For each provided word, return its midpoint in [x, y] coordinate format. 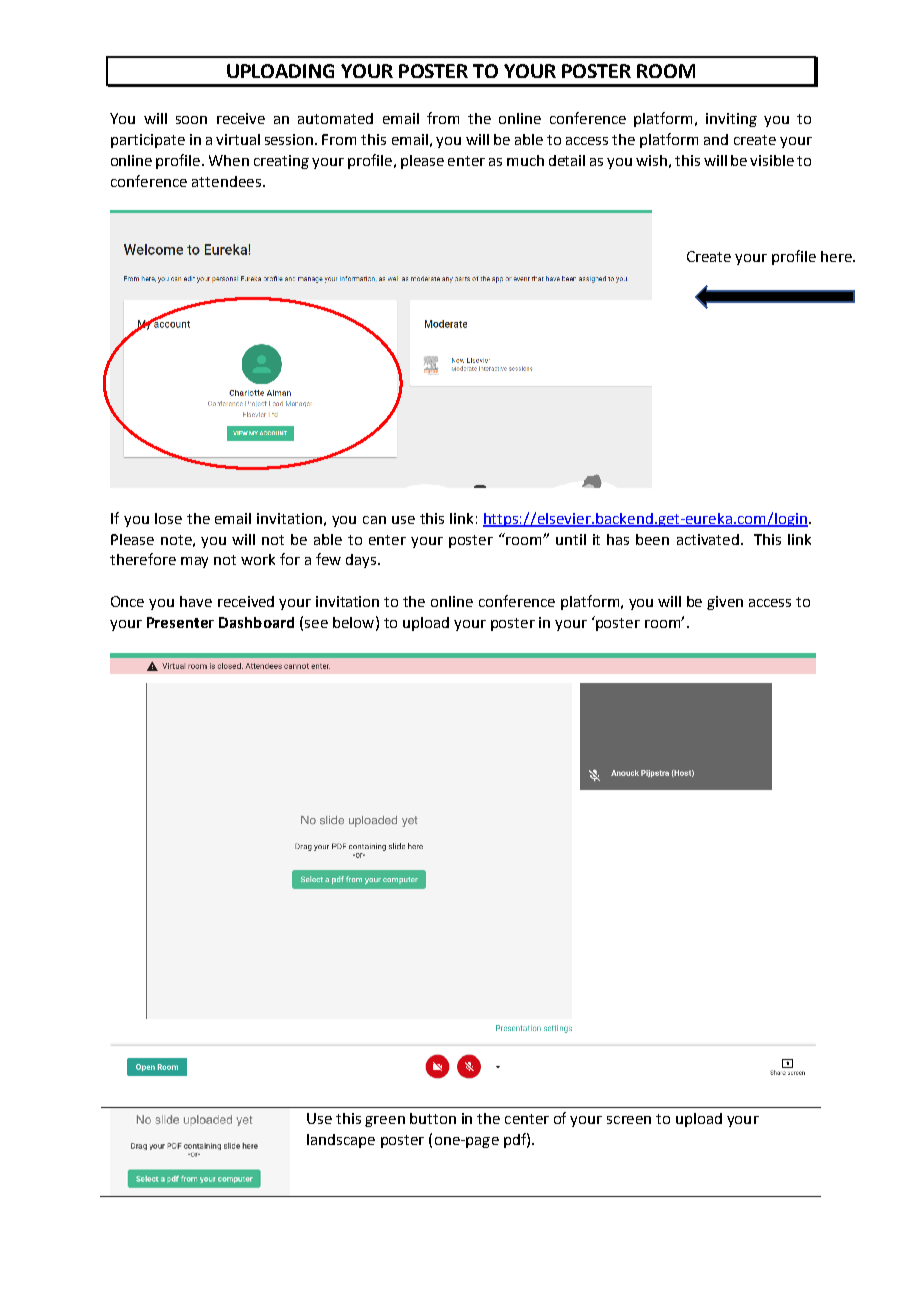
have [196, 601]
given [725, 603]
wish [651, 160]
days [362, 561]
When [229, 160]
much [525, 160]
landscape [341, 1141]
